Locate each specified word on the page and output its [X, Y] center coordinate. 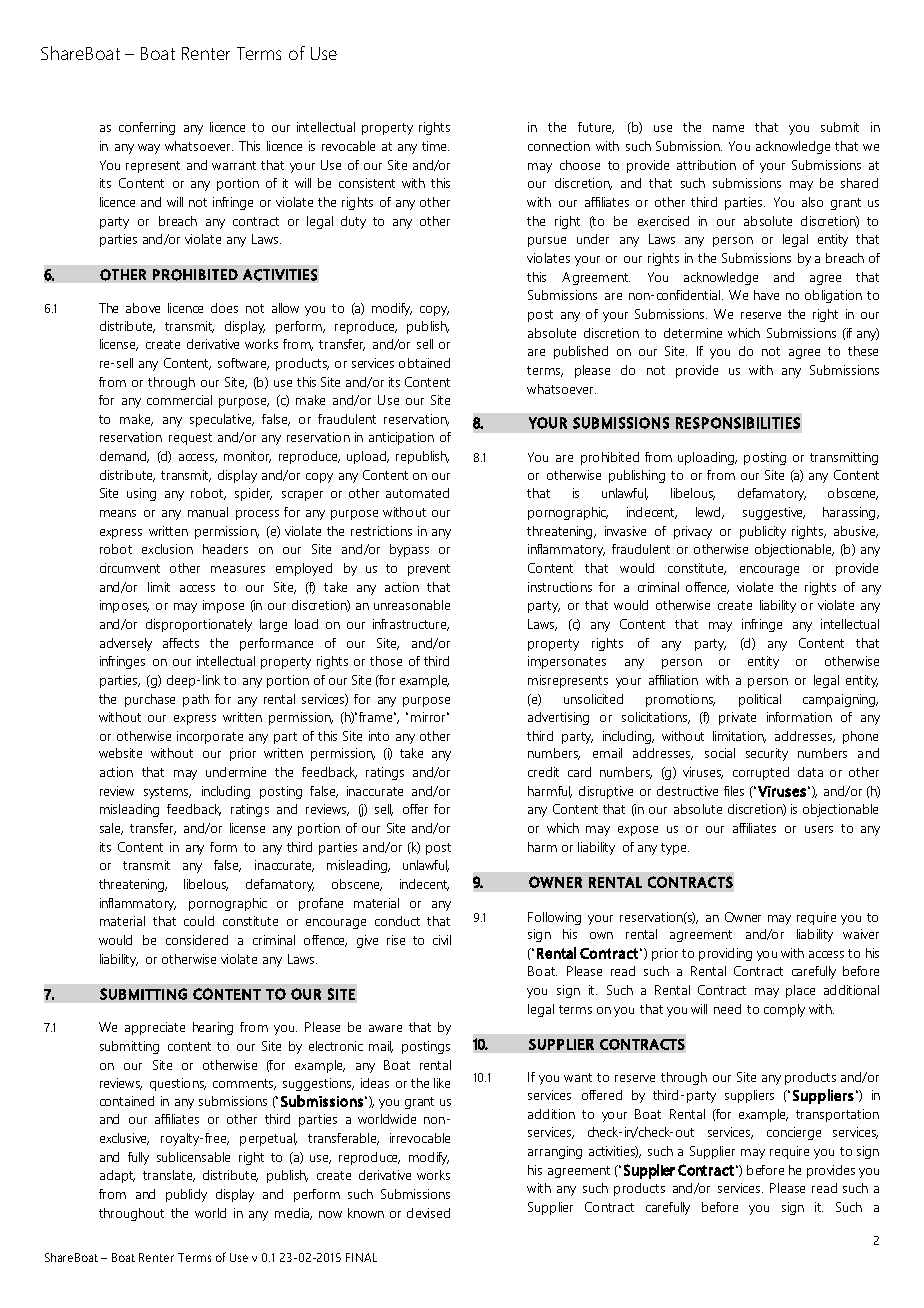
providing [725, 954]
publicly [186, 1195]
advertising [558, 718]
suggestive [774, 513]
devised [428, 1213]
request [190, 439]
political [760, 700]
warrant [234, 165]
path [196, 700]
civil [442, 940]
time [435, 146]
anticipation [401, 438]
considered [197, 940]
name [728, 128]
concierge [794, 1133]
